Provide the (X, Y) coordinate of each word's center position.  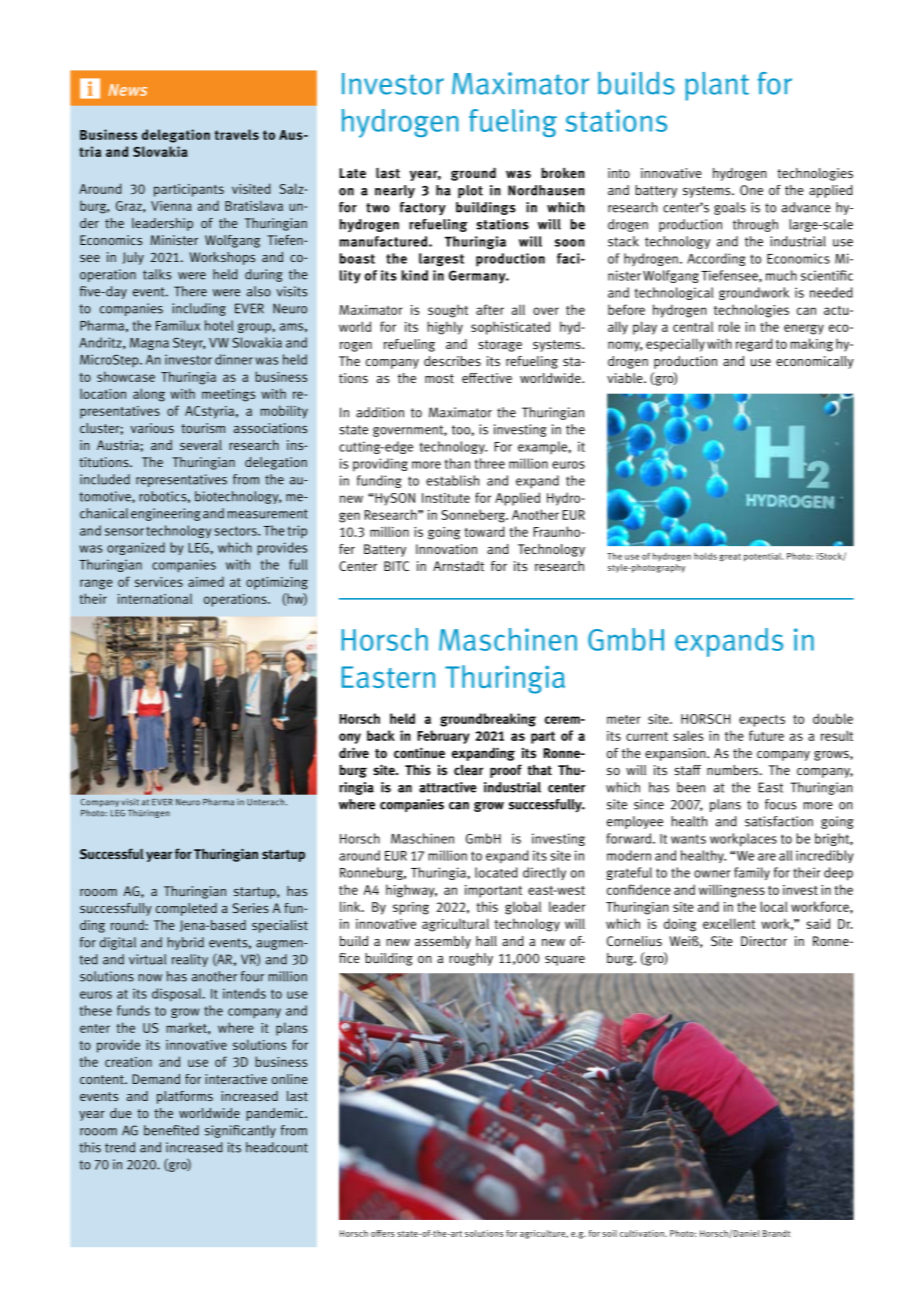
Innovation (446, 549)
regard (754, 345)
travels (237, 134)
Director (764, 941)
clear (468, 770)
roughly (471, 959)
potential (763, 557)
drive (354, 752)
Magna (149, 344)
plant (717, 86)
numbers (732, 770)
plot (470, 191)
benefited (171, 1130)
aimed (206, 581)
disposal (178, 995)
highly (445, 328)
